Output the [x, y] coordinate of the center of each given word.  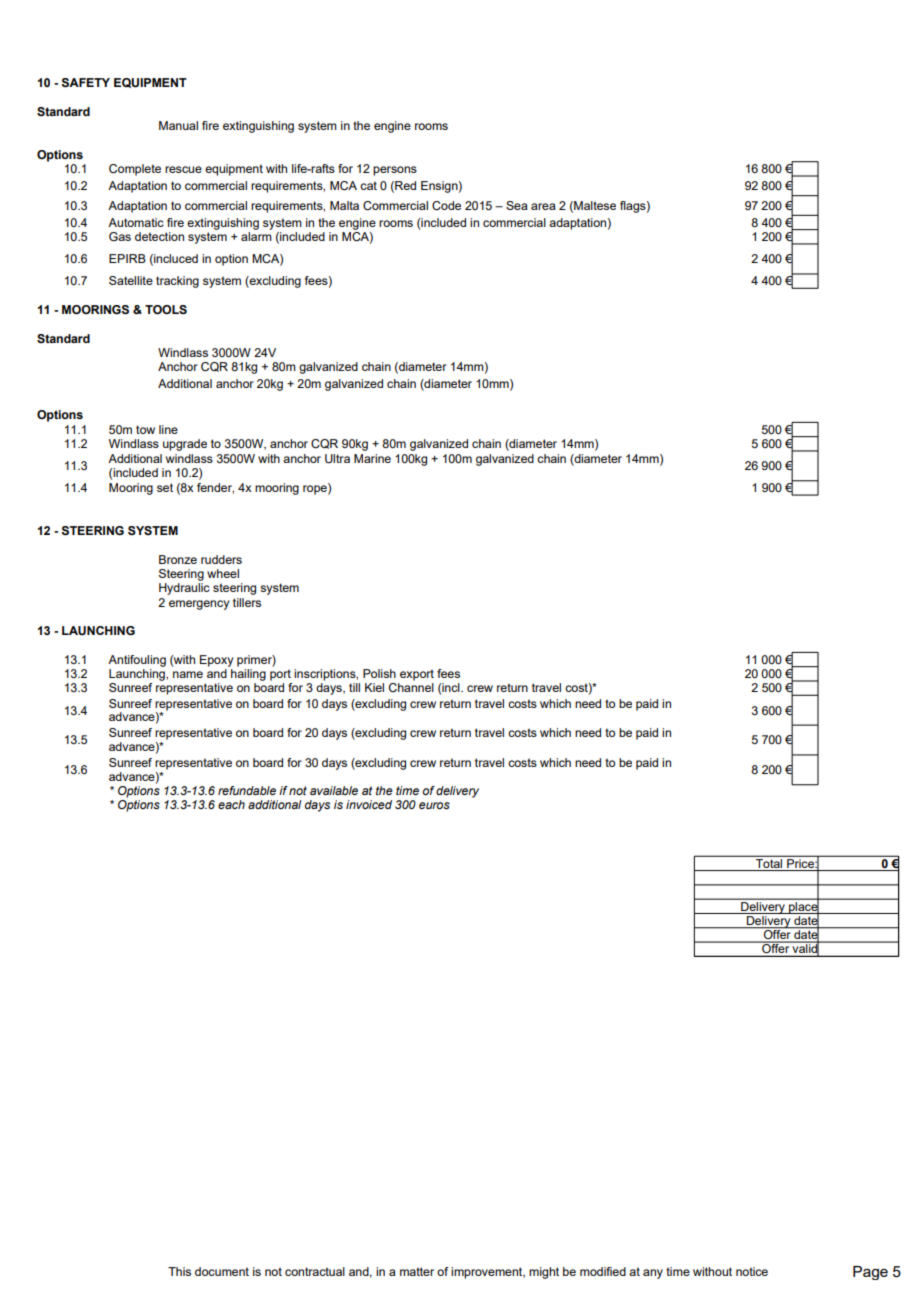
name [188, 674]
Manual [178, 125]
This [179, 1271]
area [543, 206]
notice [752, 1271]
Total [769, 862]
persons [395, 171]
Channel [411, 687]
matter [417, 1271]
